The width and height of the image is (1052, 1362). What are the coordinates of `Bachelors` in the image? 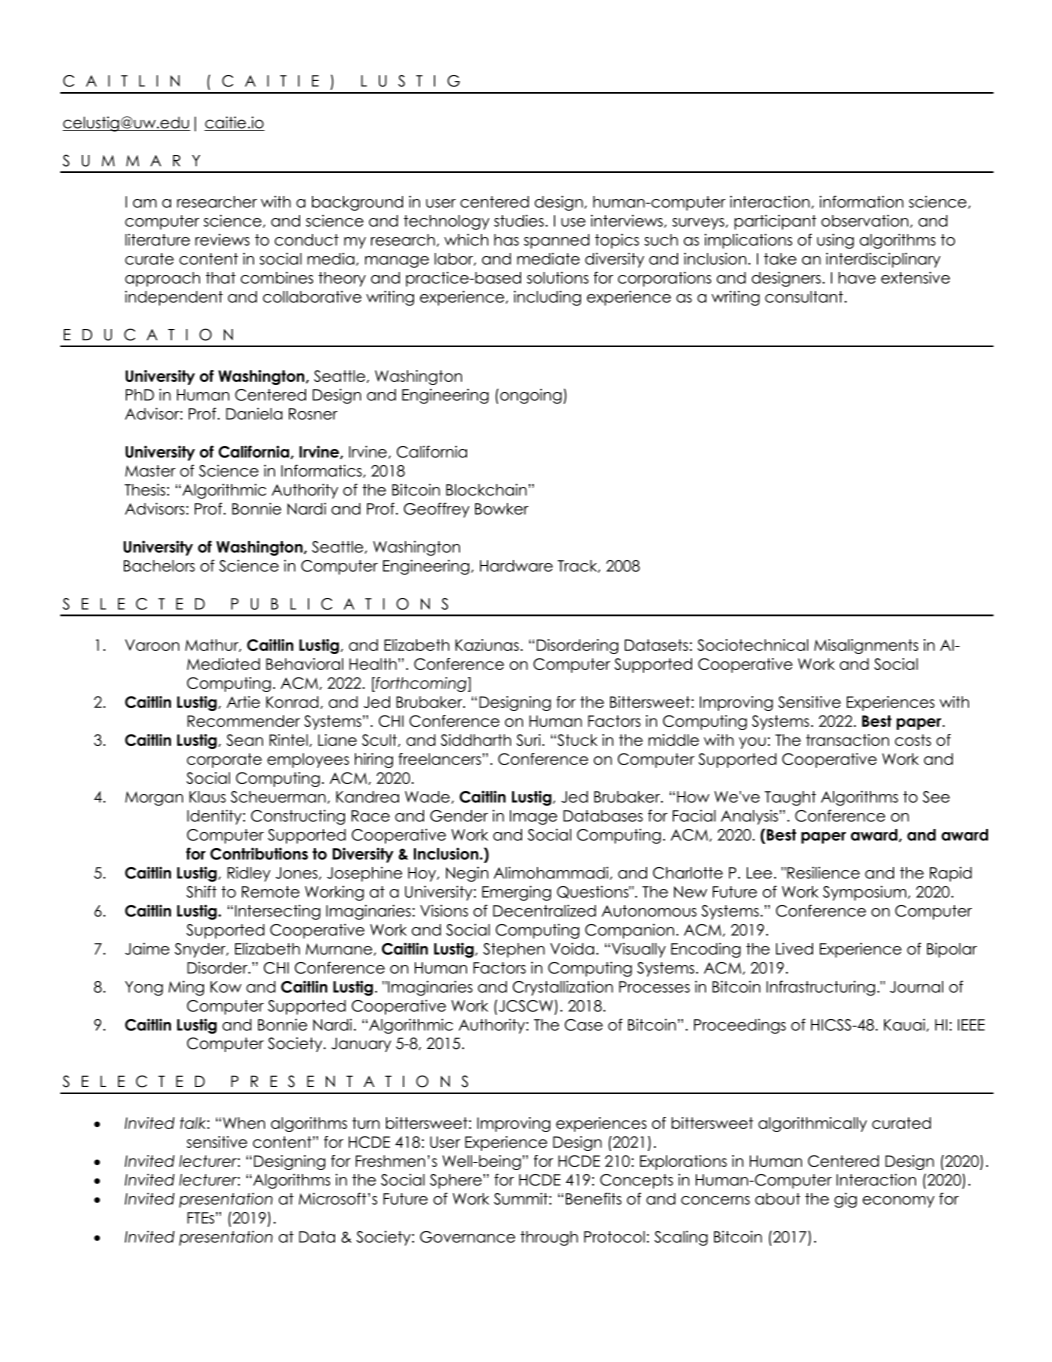 It's located at (159, 566).
